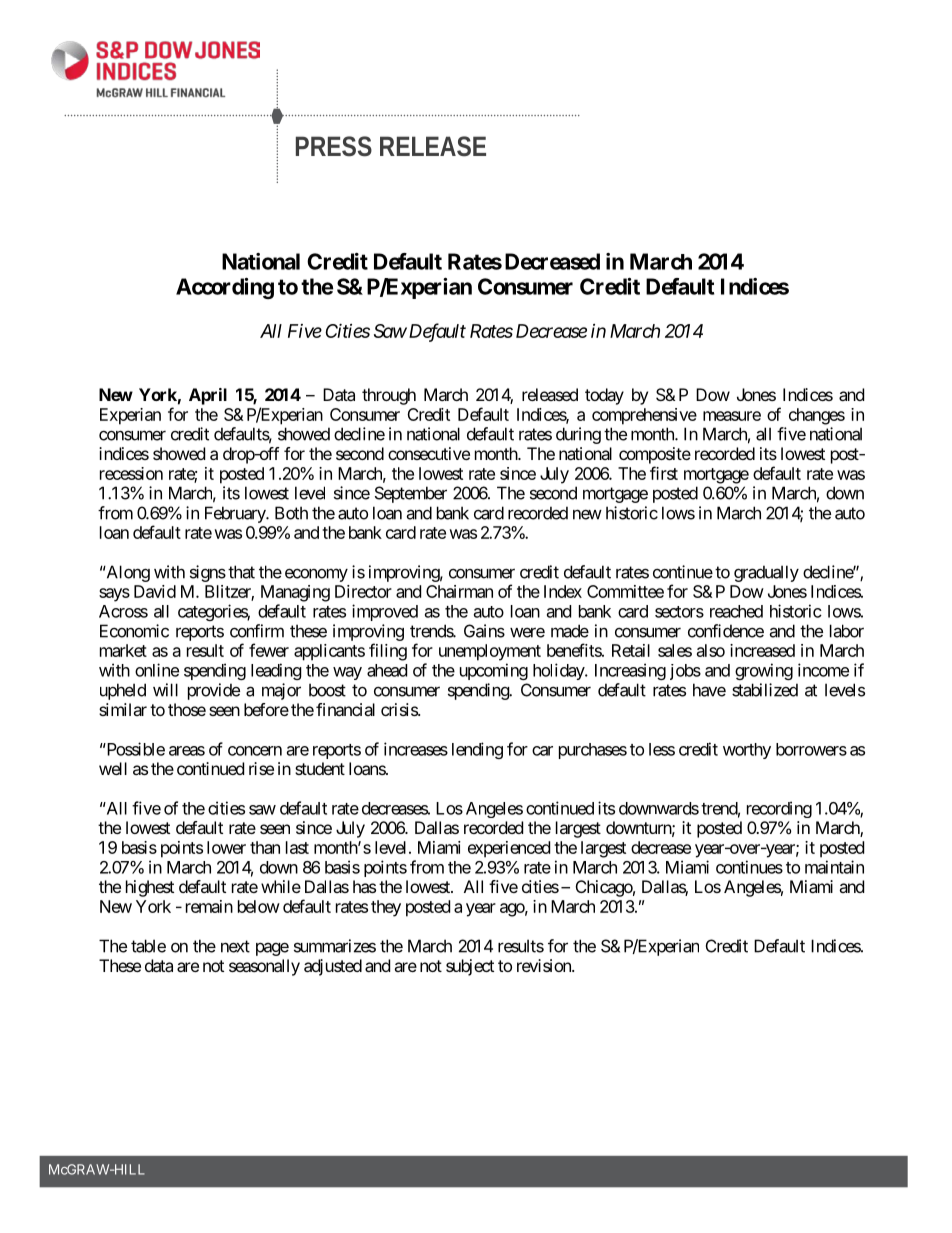 The width and height of the document is (952, 1233). What do you see at coordinates (334, 146) in the document?
I see `PRESS` at bounding box center [334, 146].
